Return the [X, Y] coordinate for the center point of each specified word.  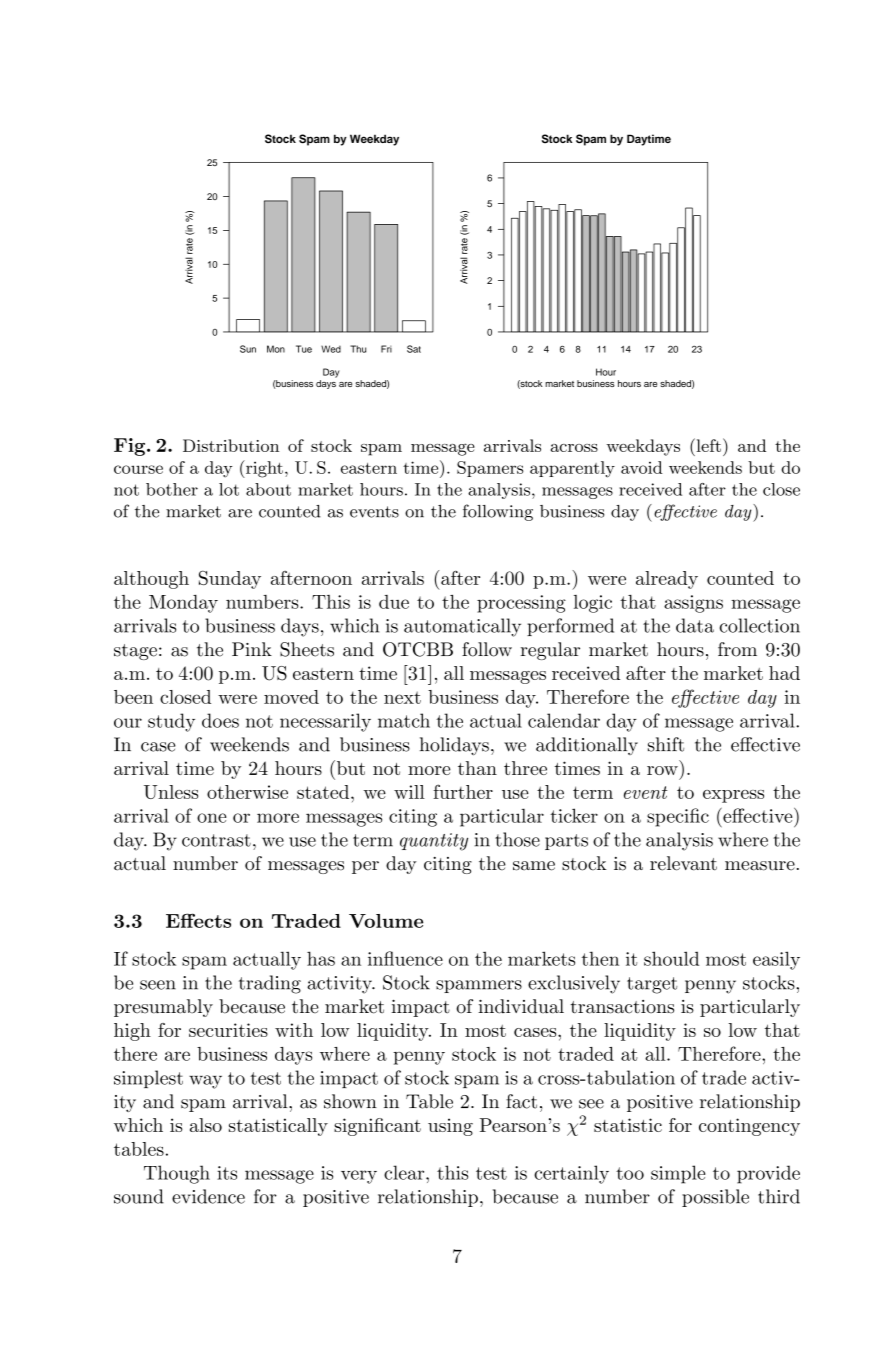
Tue [304, 349]
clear [405, 1172]
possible [715, 1198]
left [707, 445]
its [227, 1173]
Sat [414, 349]
